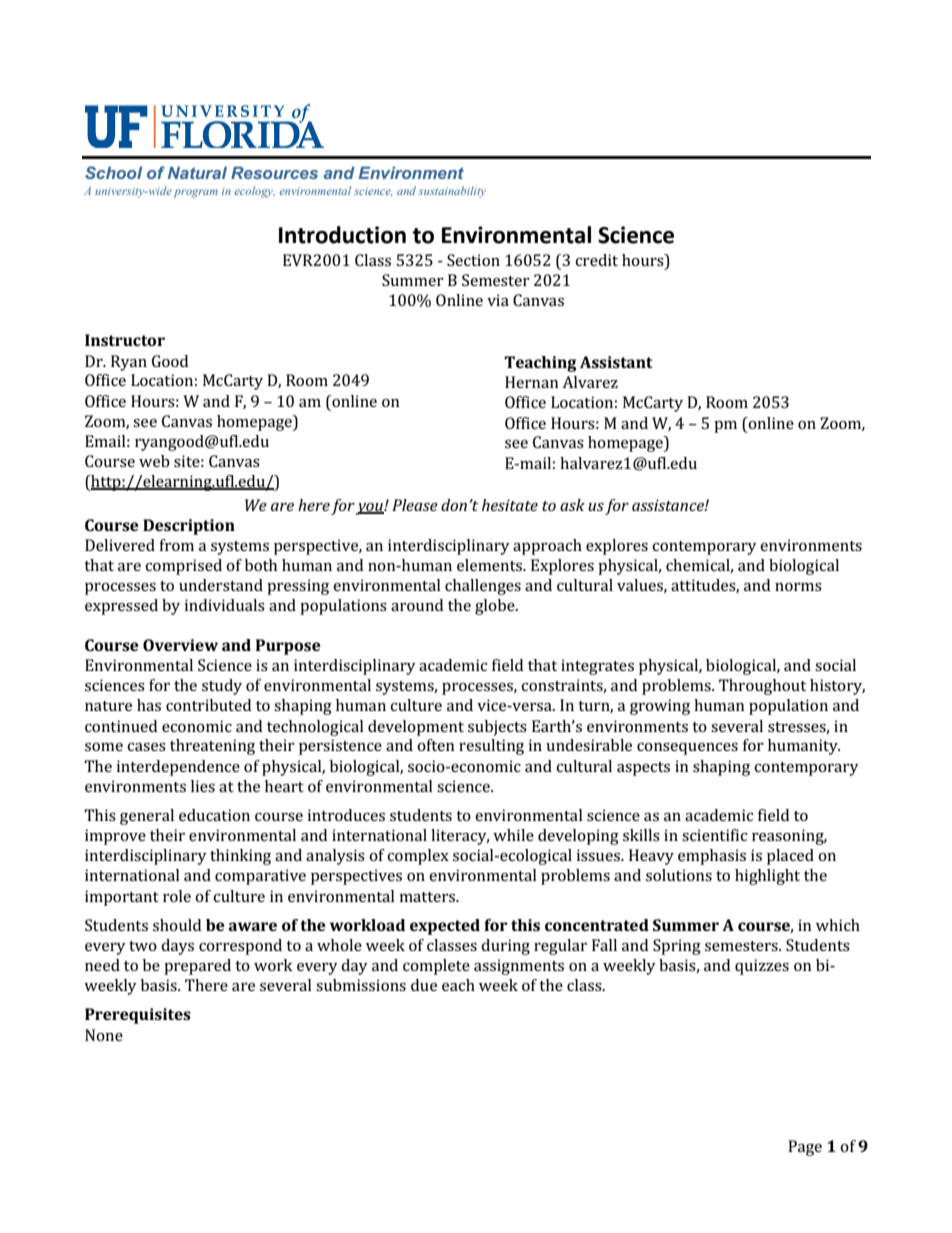 Image resolution: width=952 pixels, height=1233 pixels. Describe the element at coordinates (196, 193) in the screenshot. I see `program` at that location.
